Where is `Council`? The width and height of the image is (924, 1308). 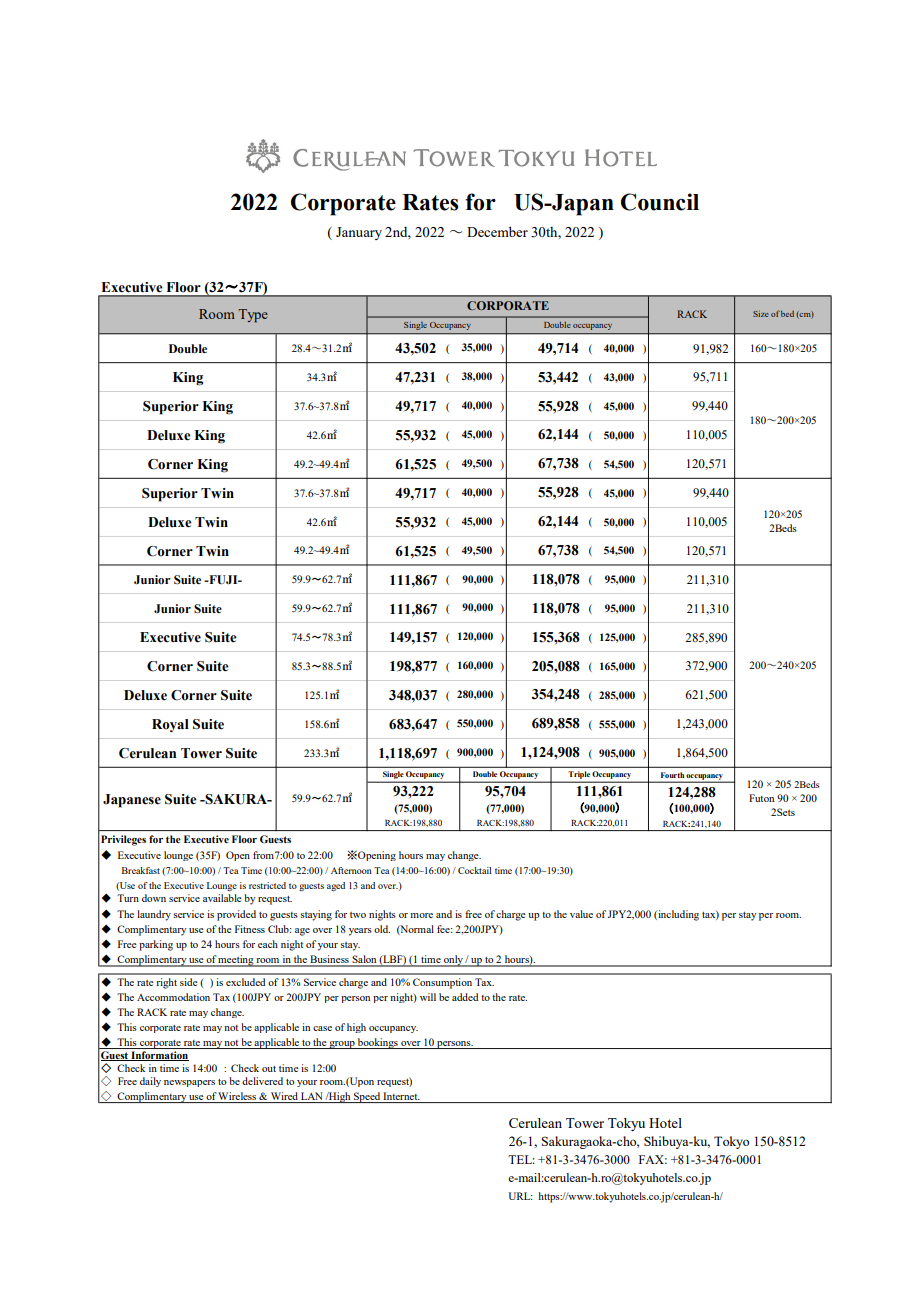
Council is located at coordinates (660, 202).
